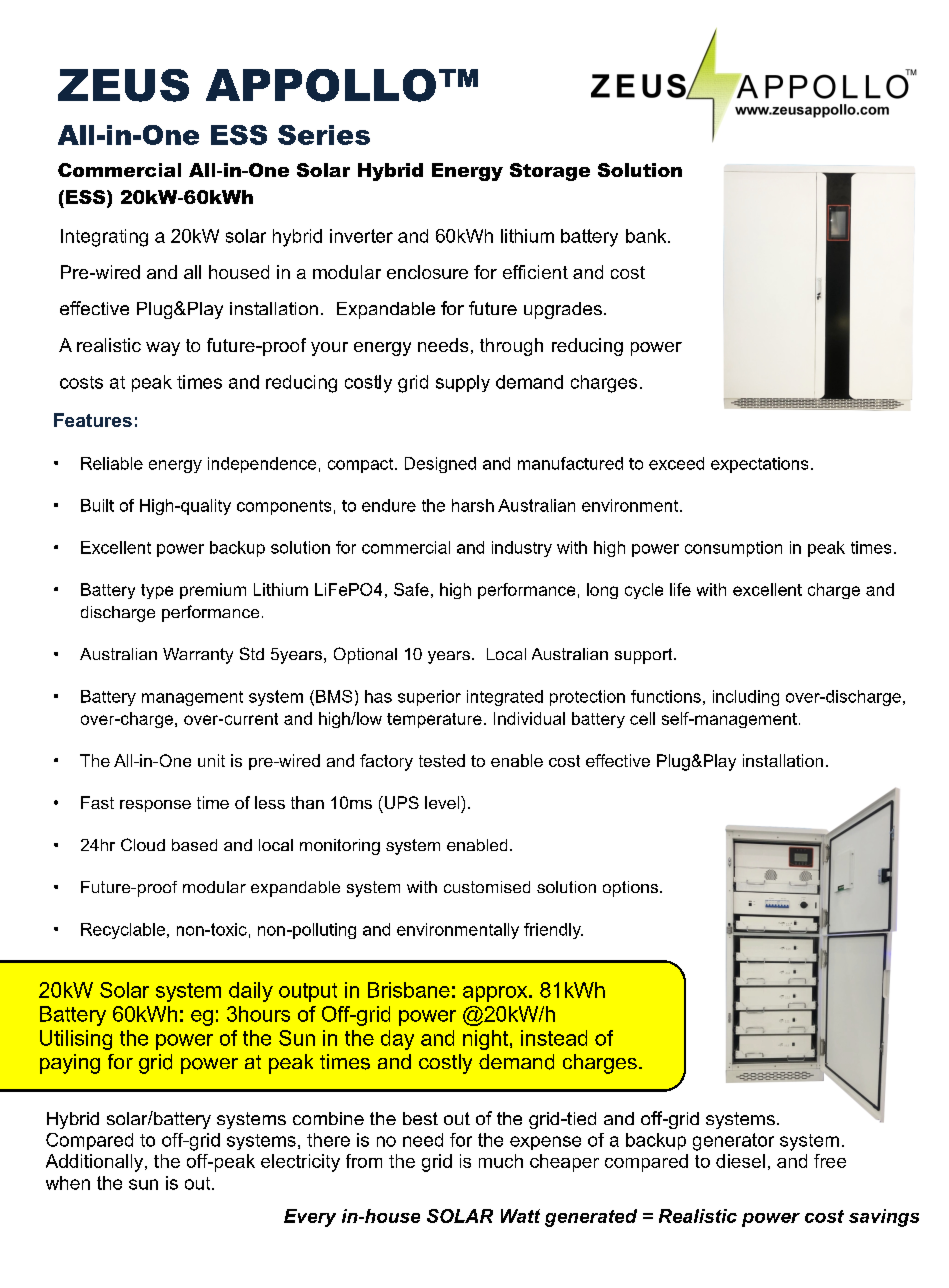 The height and width of the screenshot is (1288, 949). What do you see at coordinates (198, 656) in the screenshot?
I see `Warranty` at bounding box center [198, 656].
